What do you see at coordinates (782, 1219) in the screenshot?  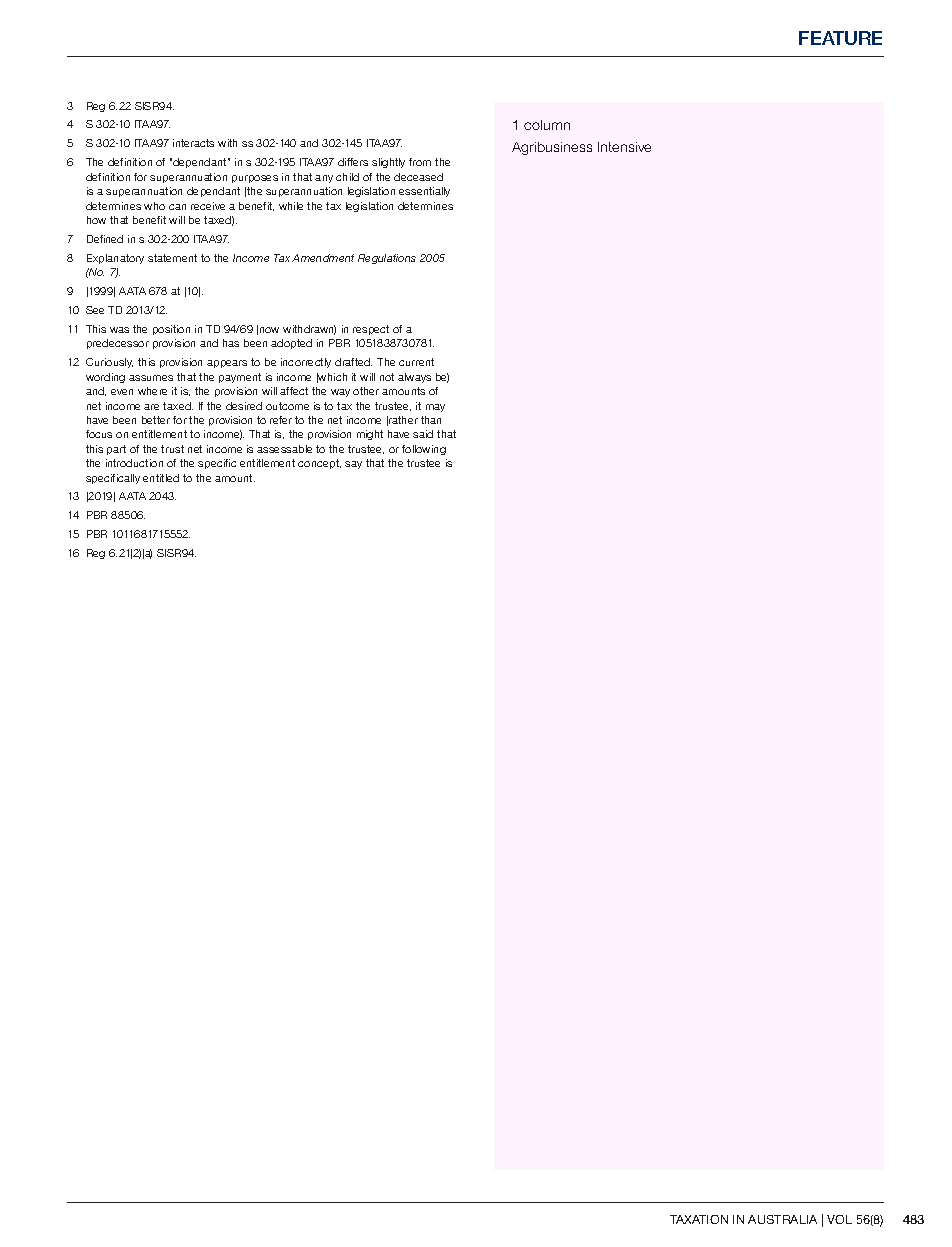 I see `AUSTRALIA` at bounding box center [782, 1219].
